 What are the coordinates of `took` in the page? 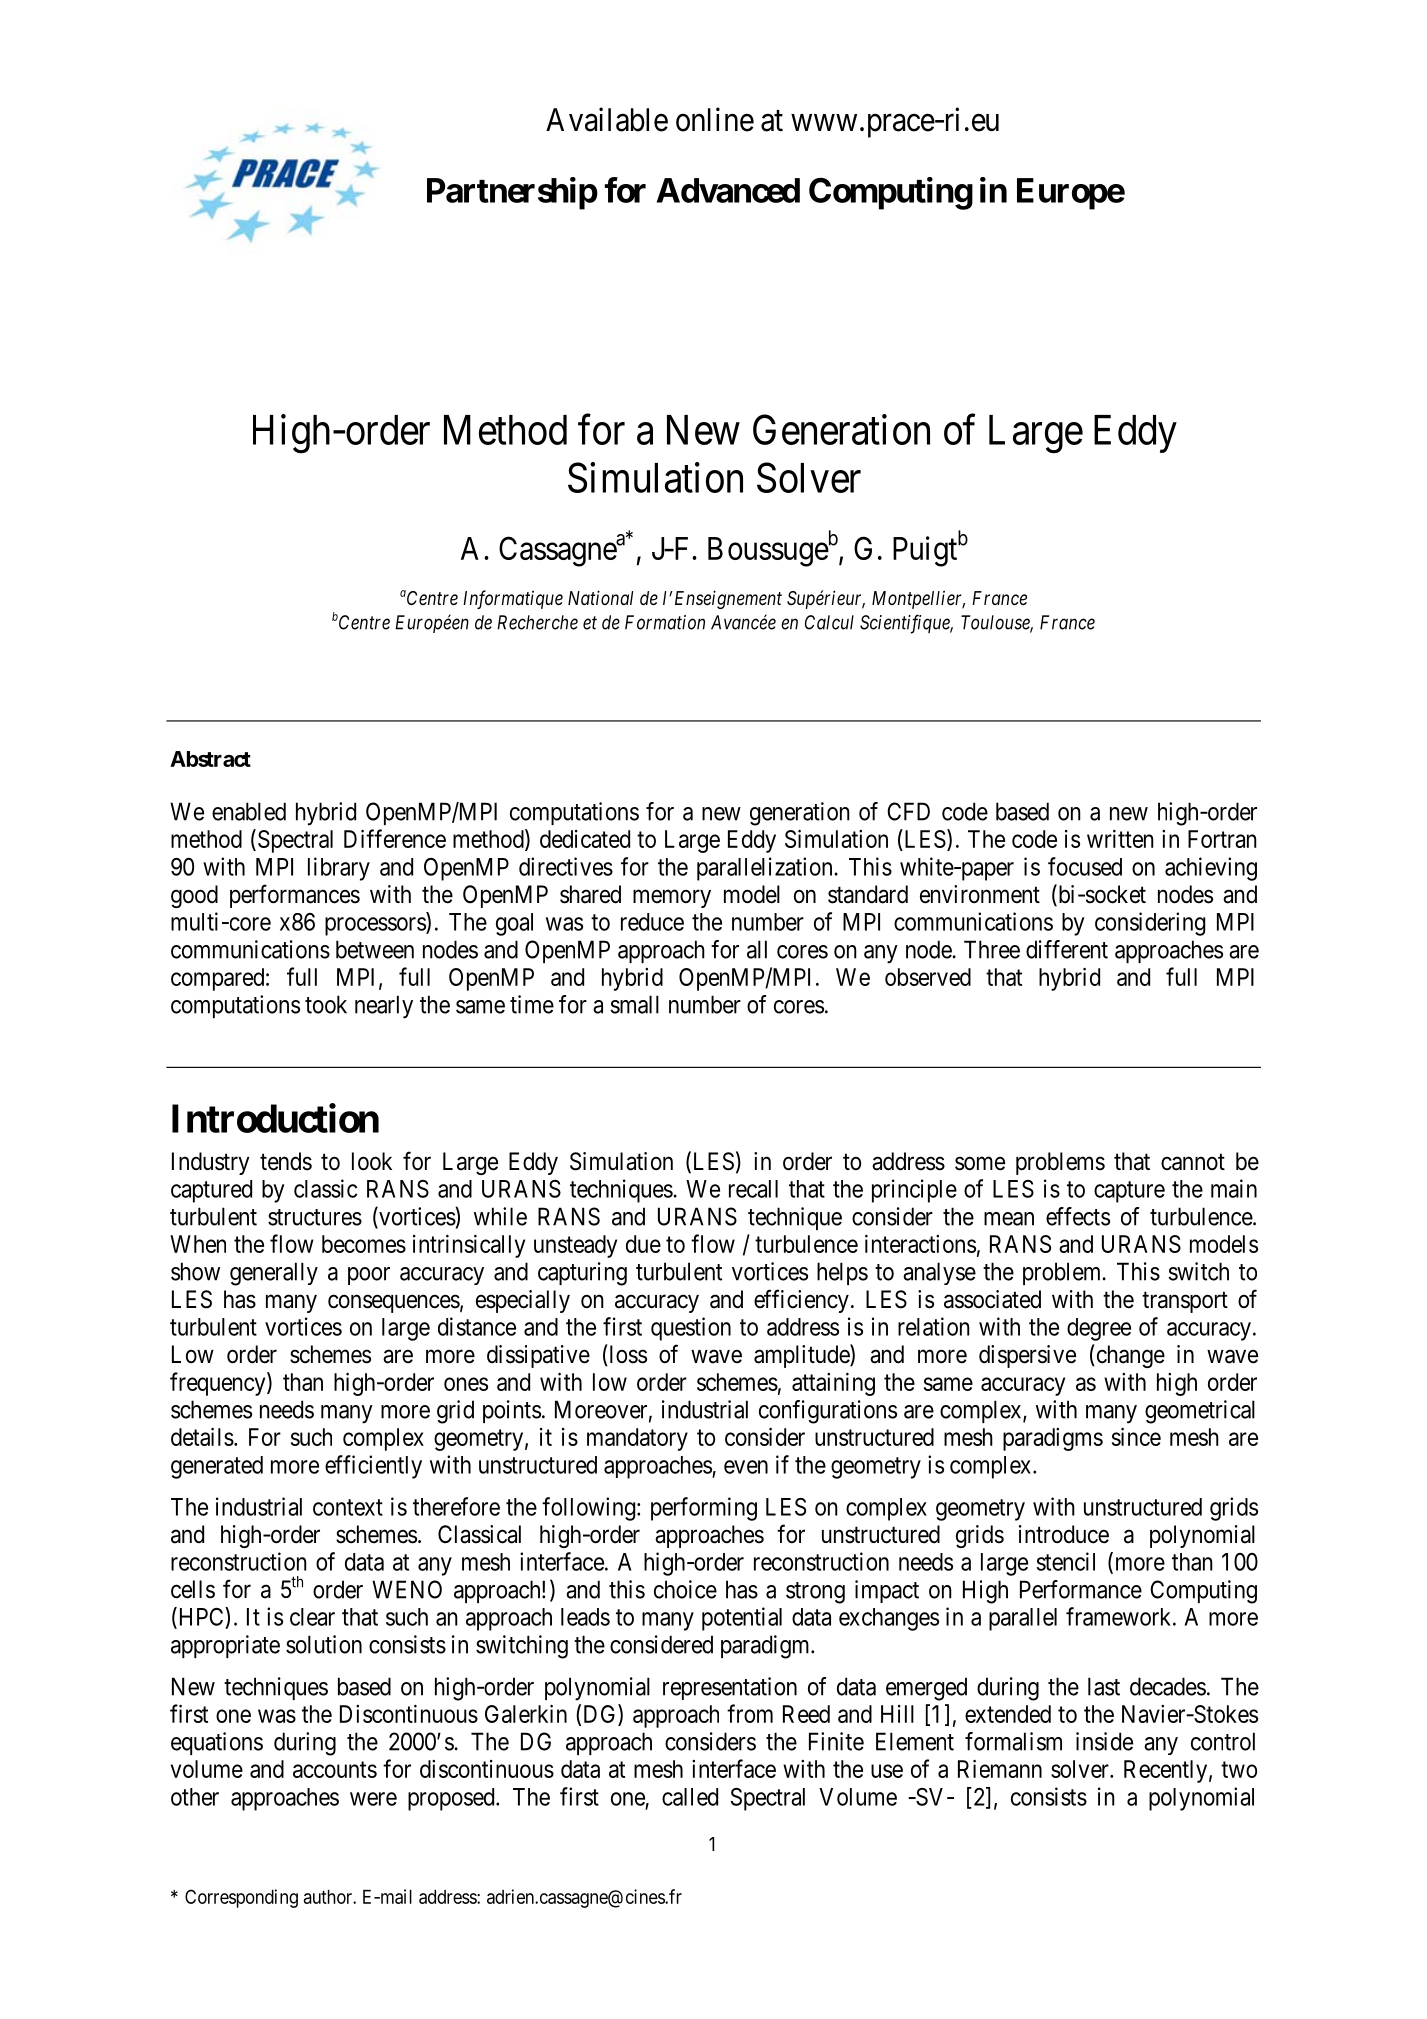 It's located at (326, 1004).
